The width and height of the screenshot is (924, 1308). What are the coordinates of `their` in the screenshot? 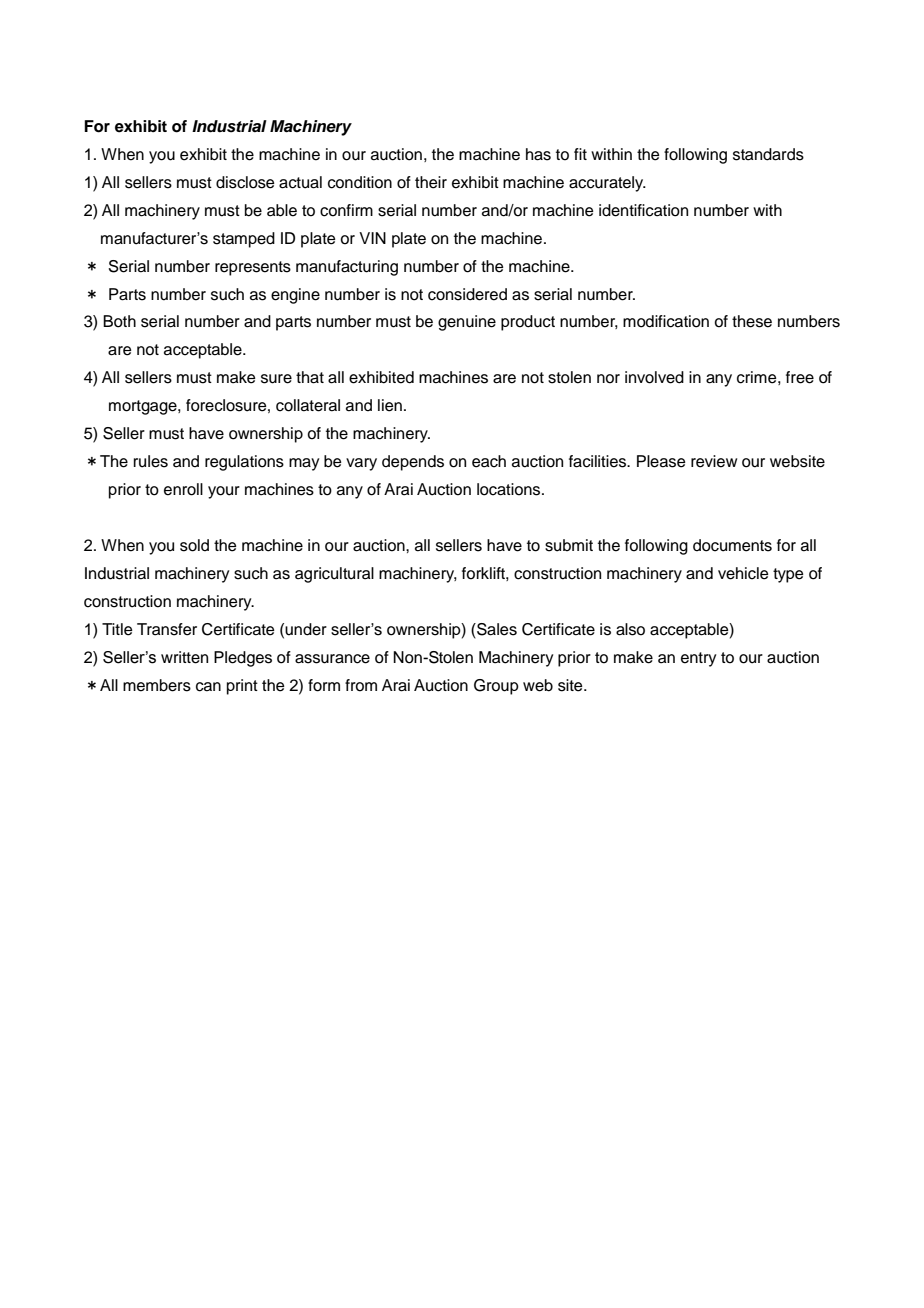 It's located at (431, 182).
